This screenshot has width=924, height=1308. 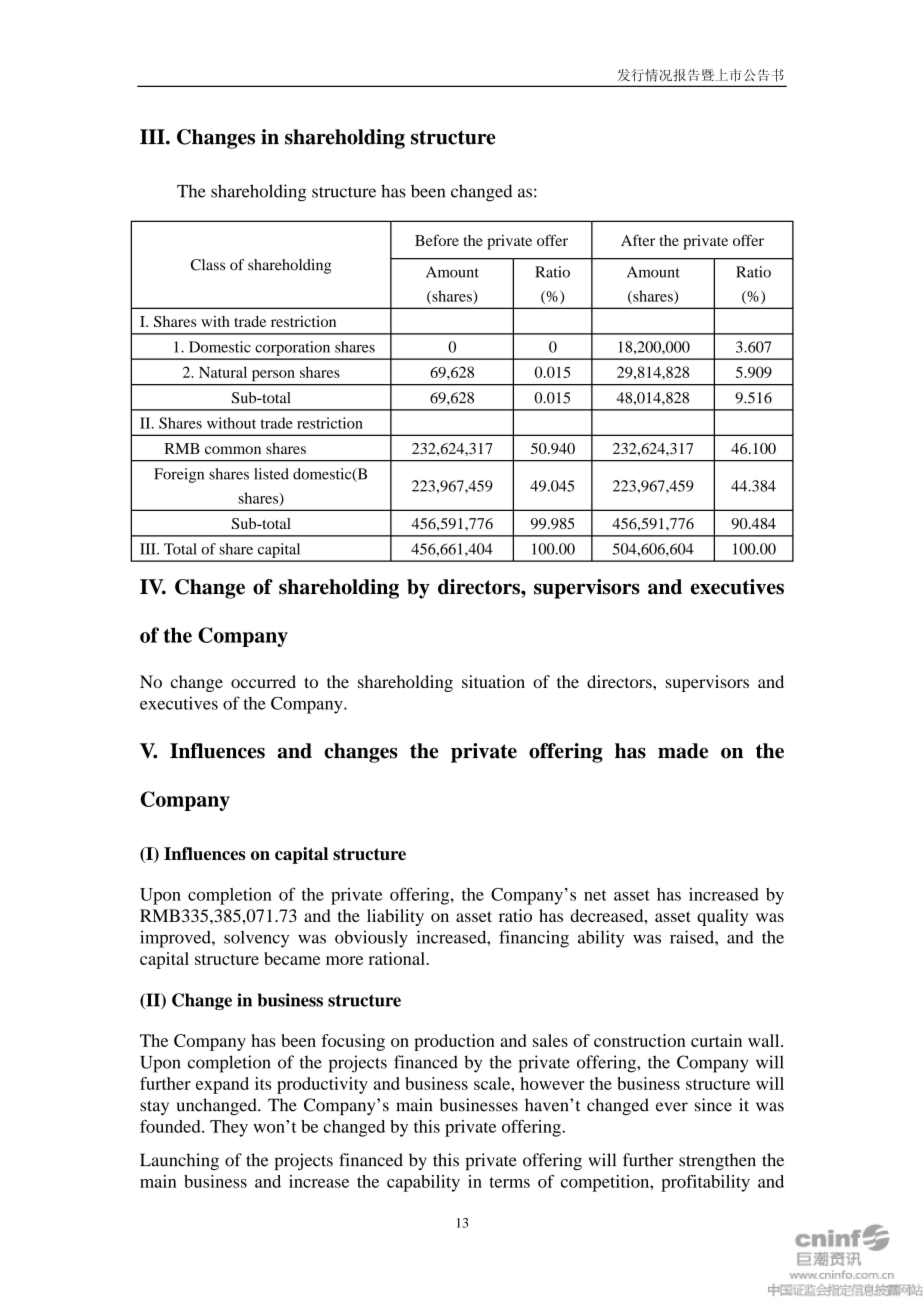 What do you see at coordinates (263, 681) in the screenshot?
I see `occurred` at bounding box center [263, 681].
